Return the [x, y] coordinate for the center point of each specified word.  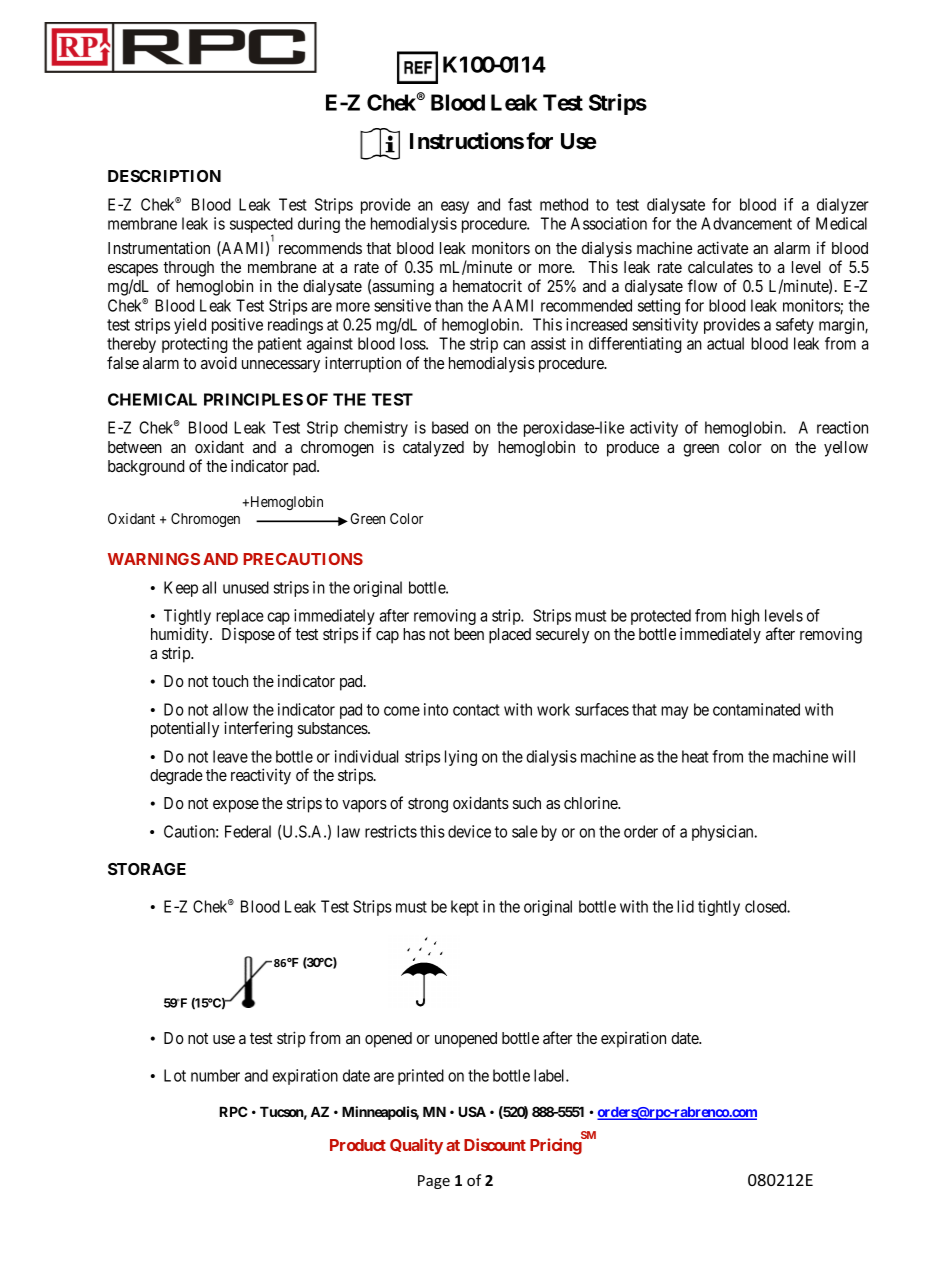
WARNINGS [154, 559]
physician [724, 833]
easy [455, 207]
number [215, 1075]
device [469, 831]
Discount [495, 1144]
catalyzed [433, 449]
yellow [846, 449]
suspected [261, 226]
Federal [248, 831]
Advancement [746, 223]
